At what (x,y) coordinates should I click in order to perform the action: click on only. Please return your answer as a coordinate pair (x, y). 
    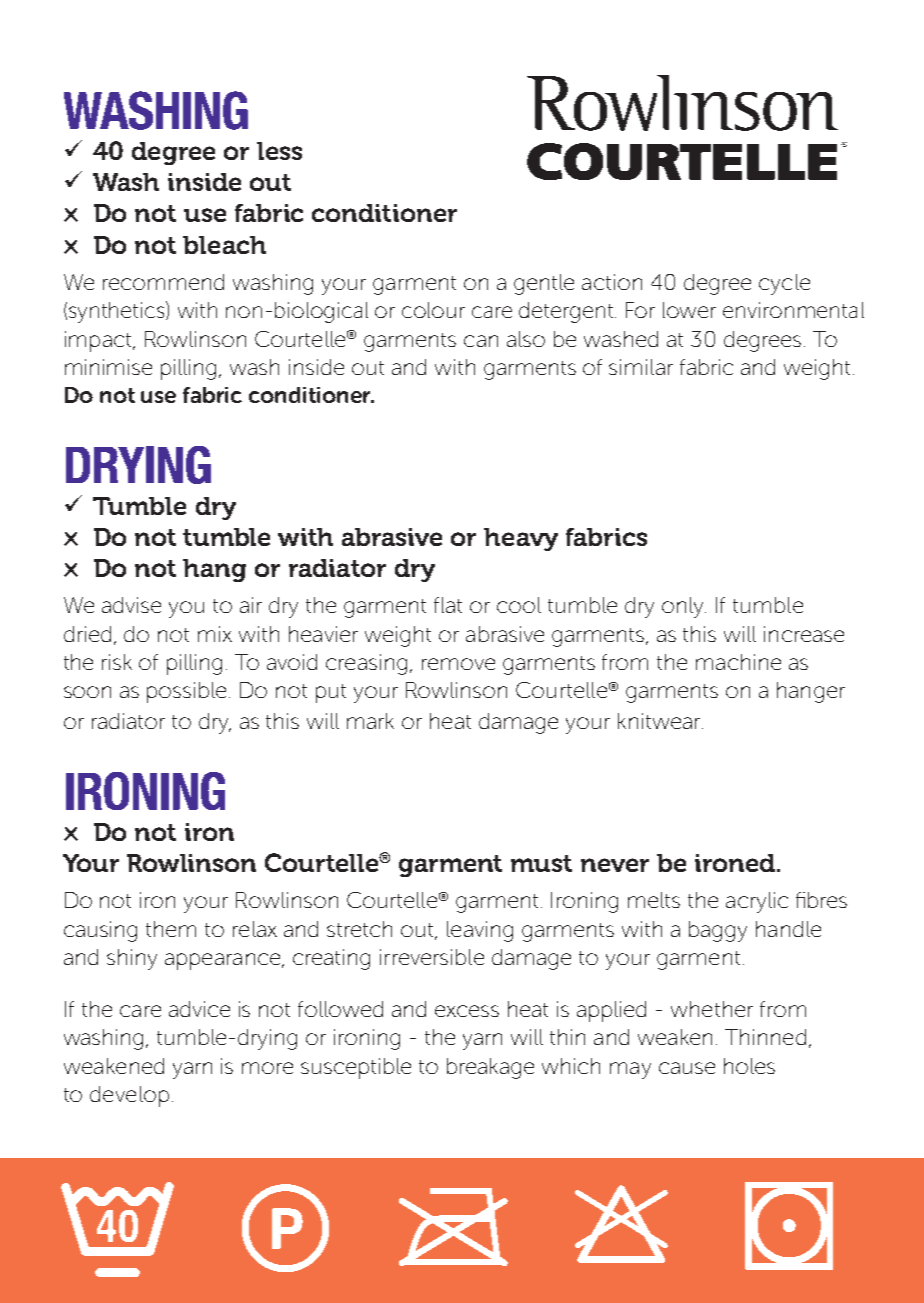
    Looking at the image, I should click on (684, 607).
